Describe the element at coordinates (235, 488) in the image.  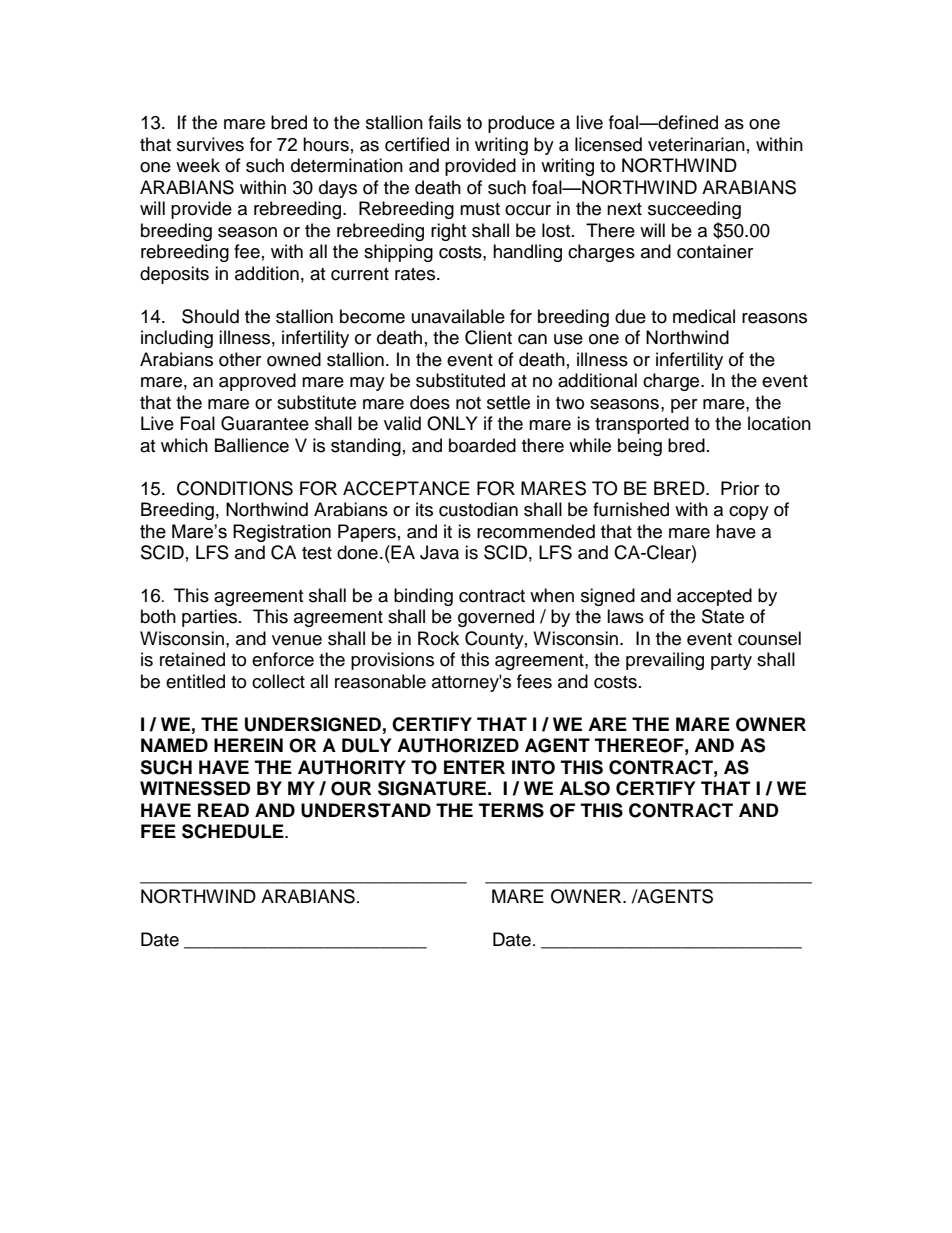
I see `CONDITIONS` at that location.
